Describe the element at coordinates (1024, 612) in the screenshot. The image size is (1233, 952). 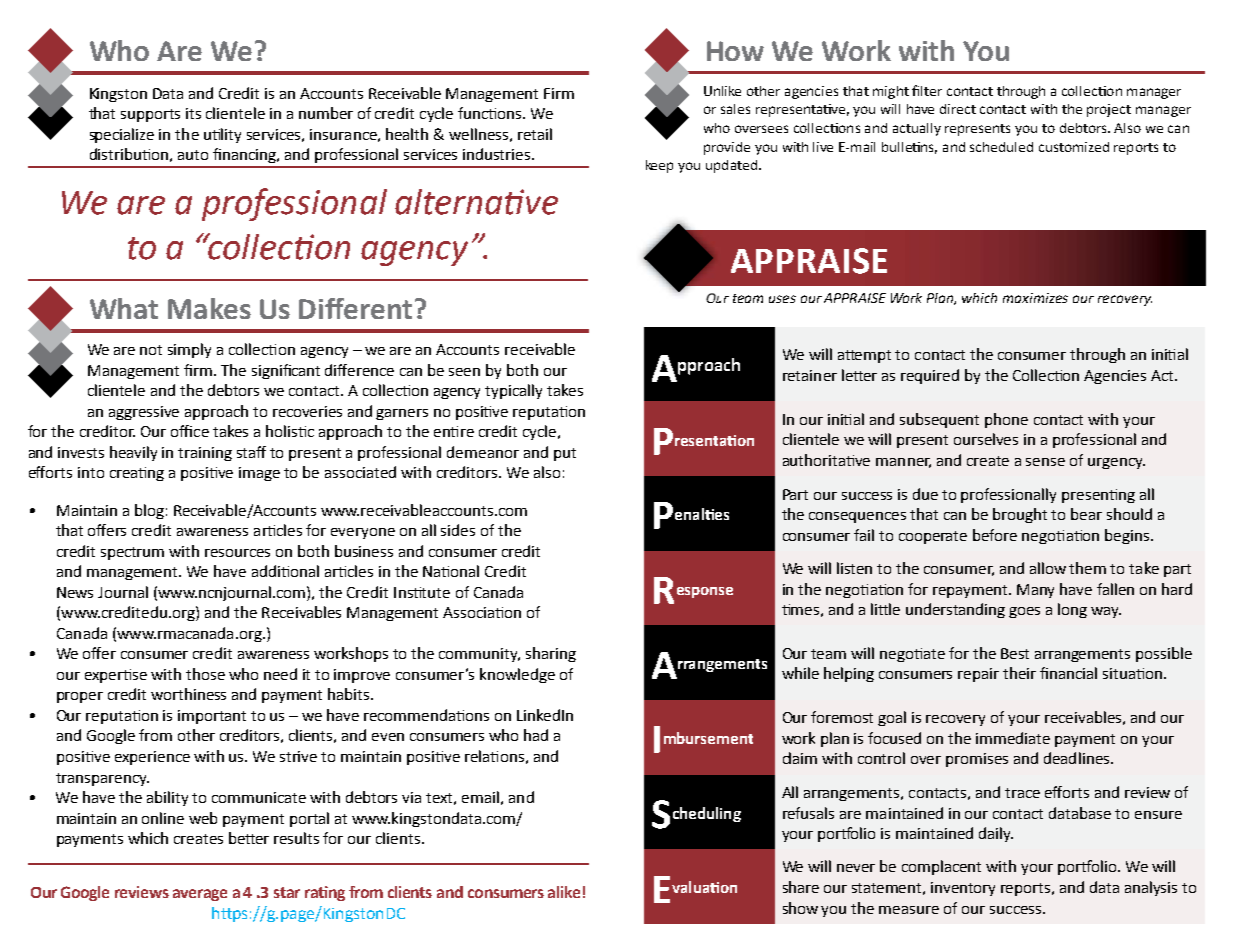
I see `goes` at that location.
